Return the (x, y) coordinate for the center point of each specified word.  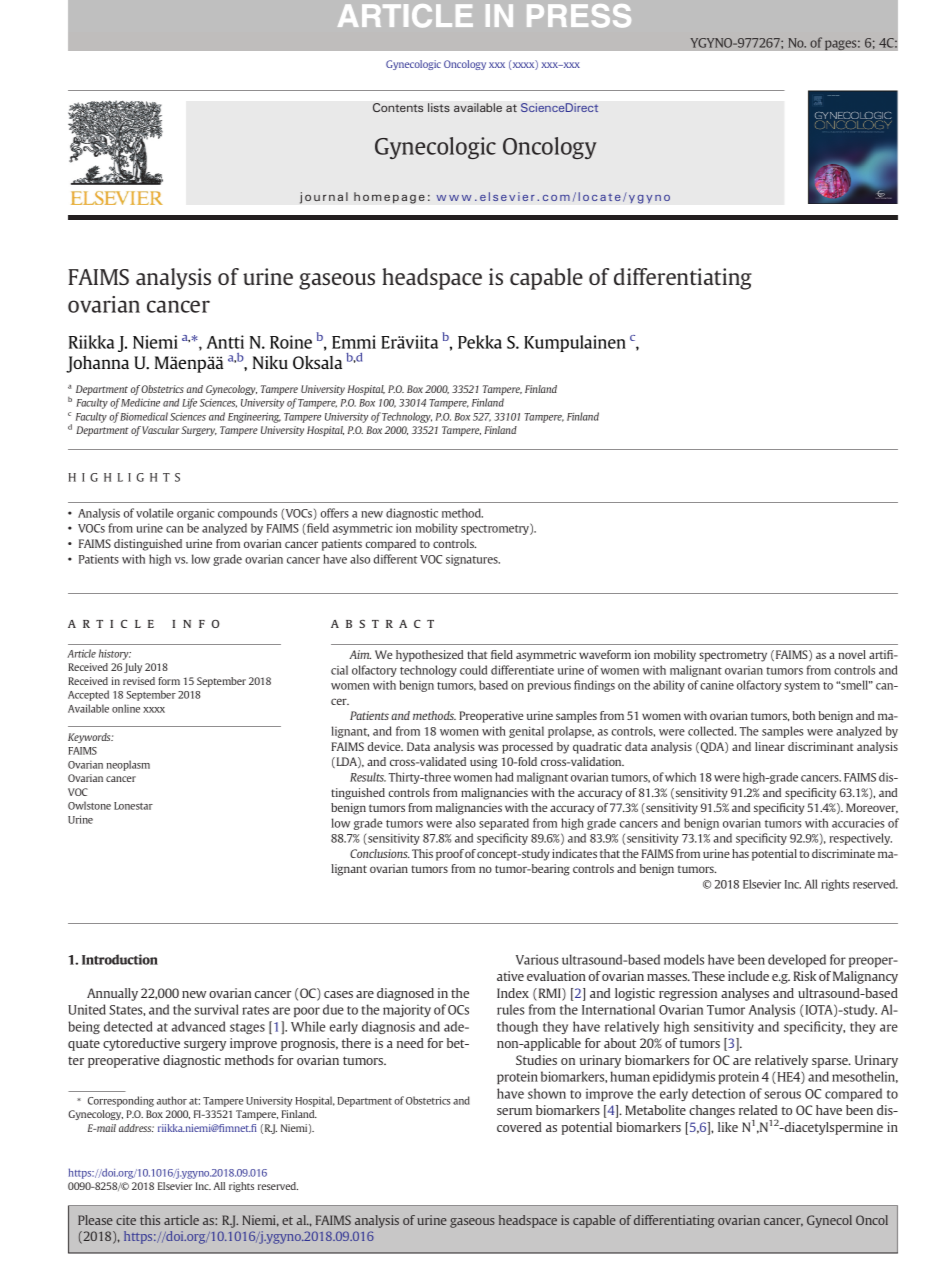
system (802, 687)
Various (537, 960)
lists (439, 107)
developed (797, 960)
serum (514, 1111)
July (133, 668)
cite (126, 1220)
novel (852, 654)
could (473, 670)
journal (324, 198)
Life (189, 403)
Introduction (120, 959)
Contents (398, 107)
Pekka (480, 342)
